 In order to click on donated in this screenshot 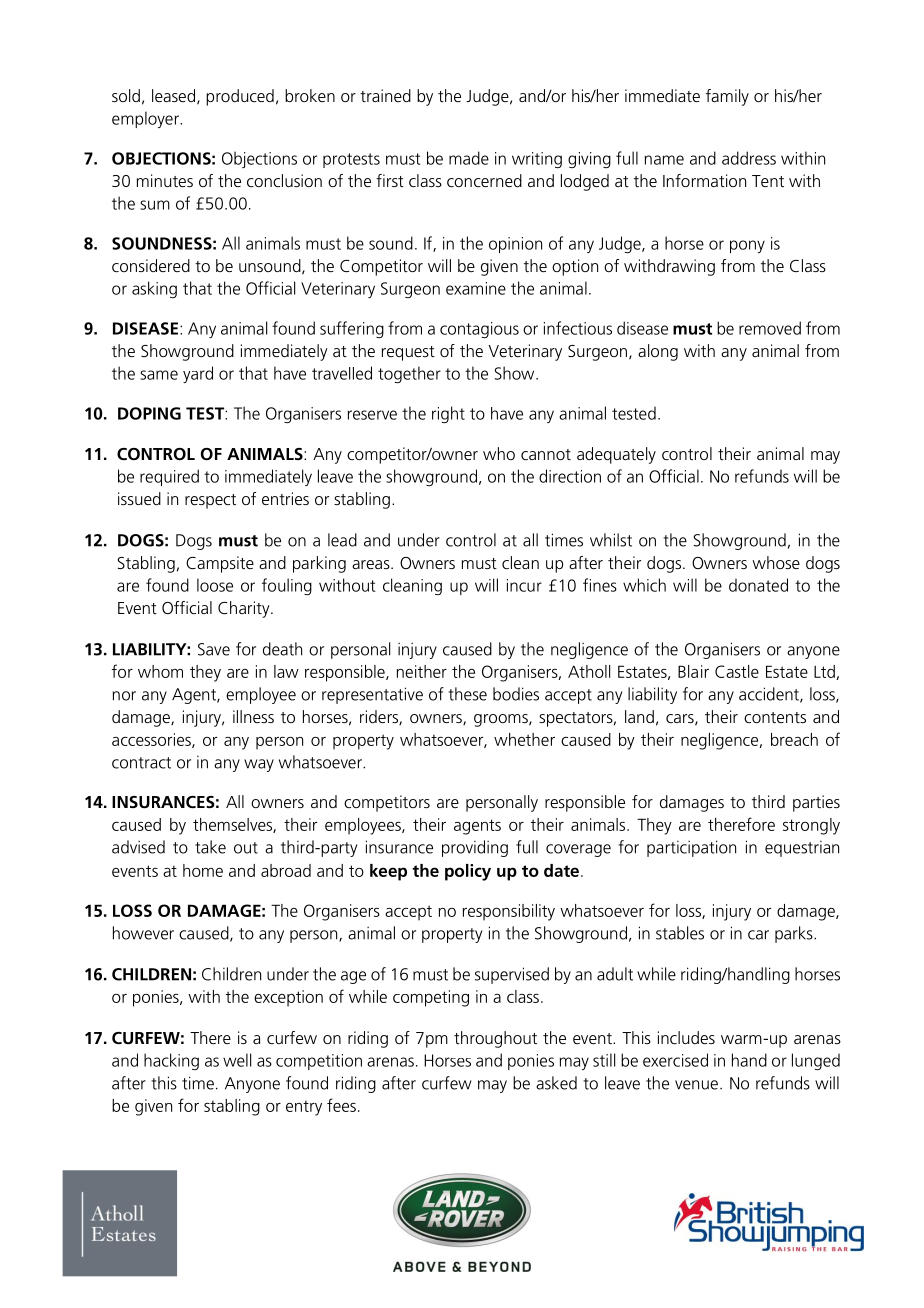, I will do `click(758, 585)`.
